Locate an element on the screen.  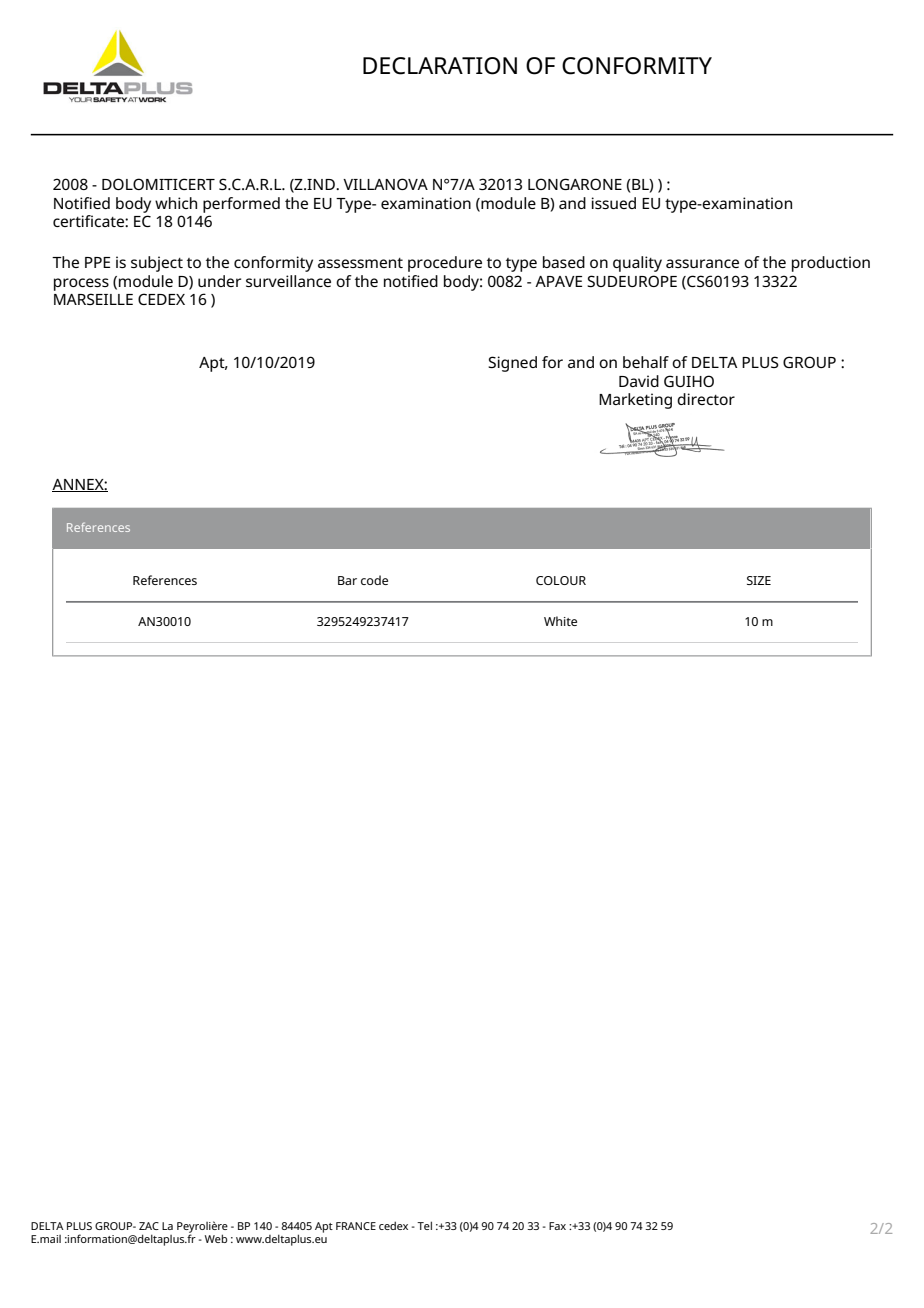
code is located at coordinates (374, 580).
